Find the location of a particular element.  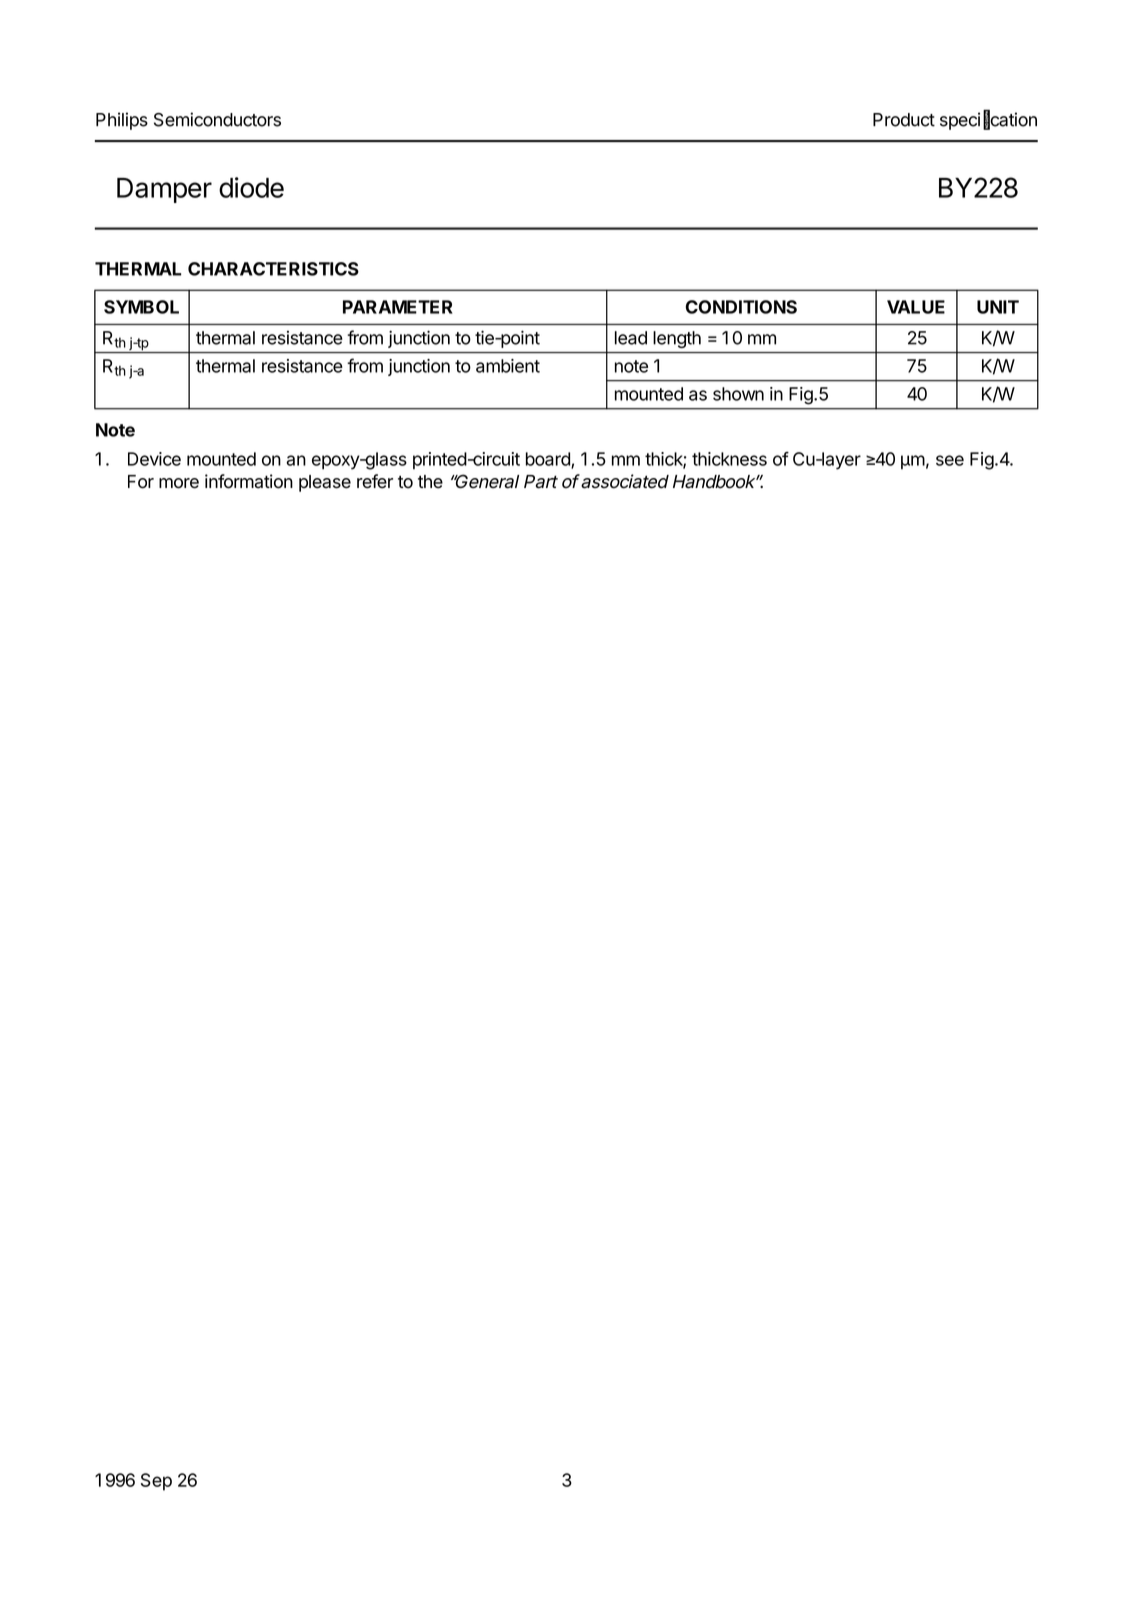

ambient is located at coordinates (508, 366).
